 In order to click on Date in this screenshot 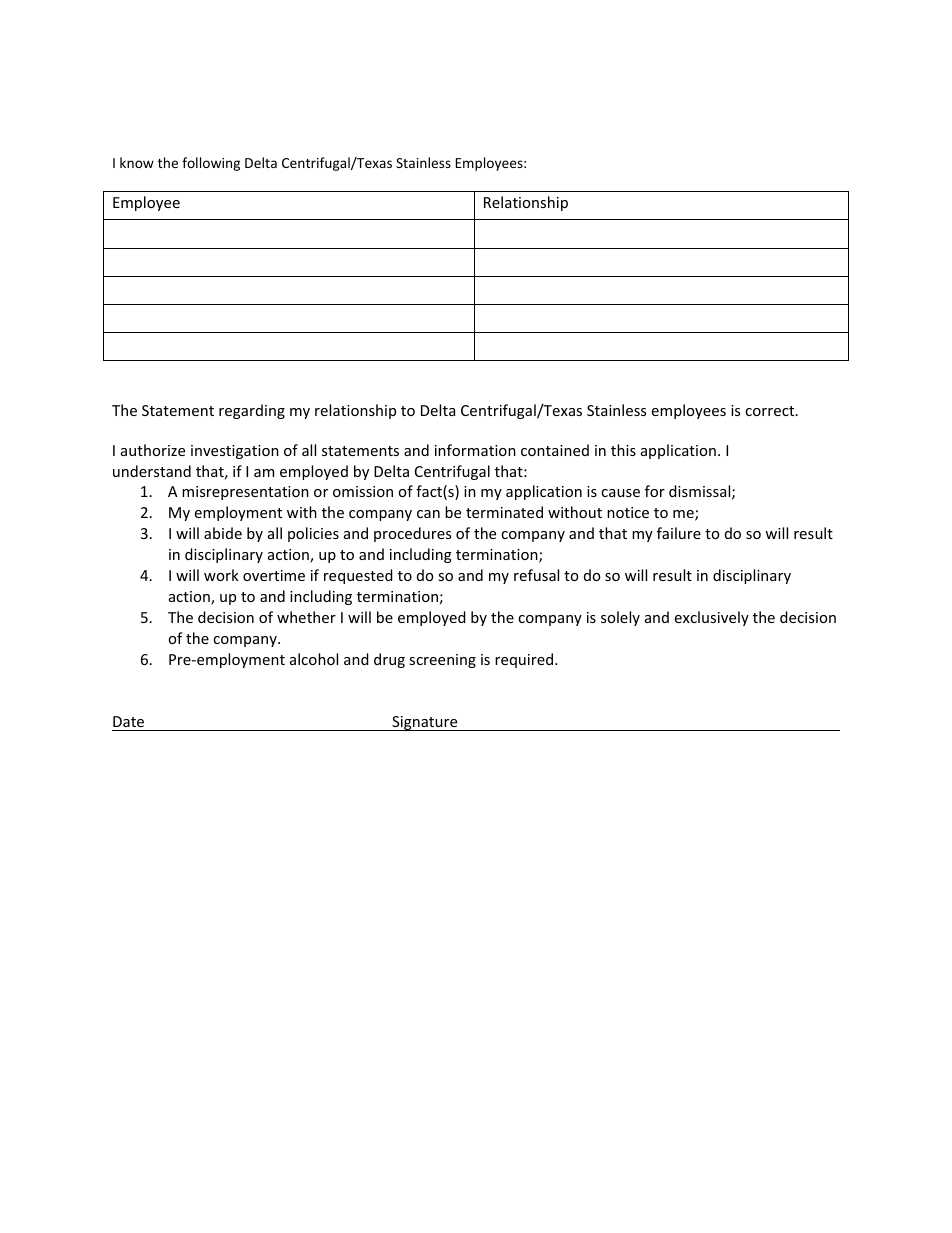, I will do `click(129, 723)`.
